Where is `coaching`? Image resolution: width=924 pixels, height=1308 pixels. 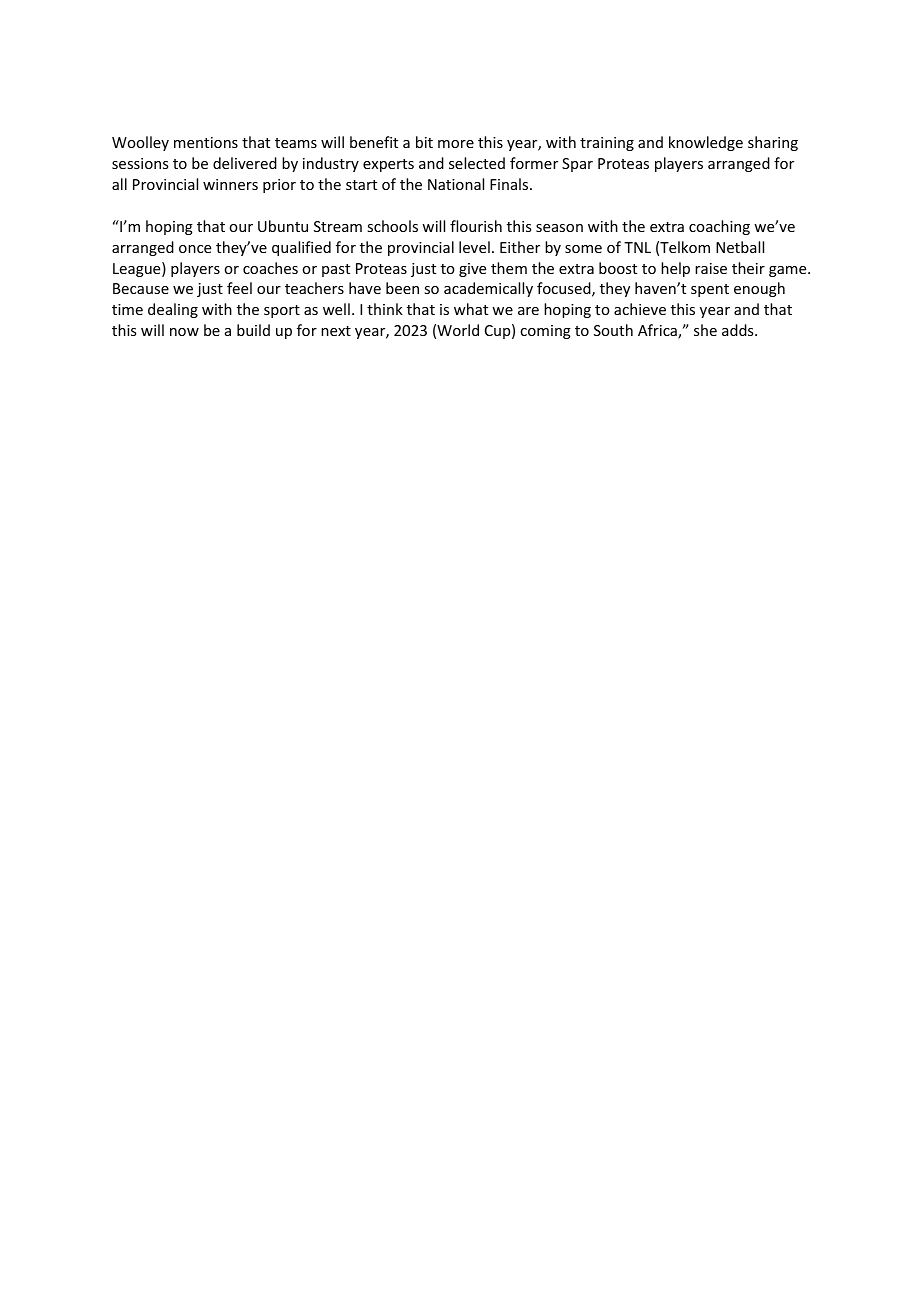 coaching is located at coordinates (719, 227).
